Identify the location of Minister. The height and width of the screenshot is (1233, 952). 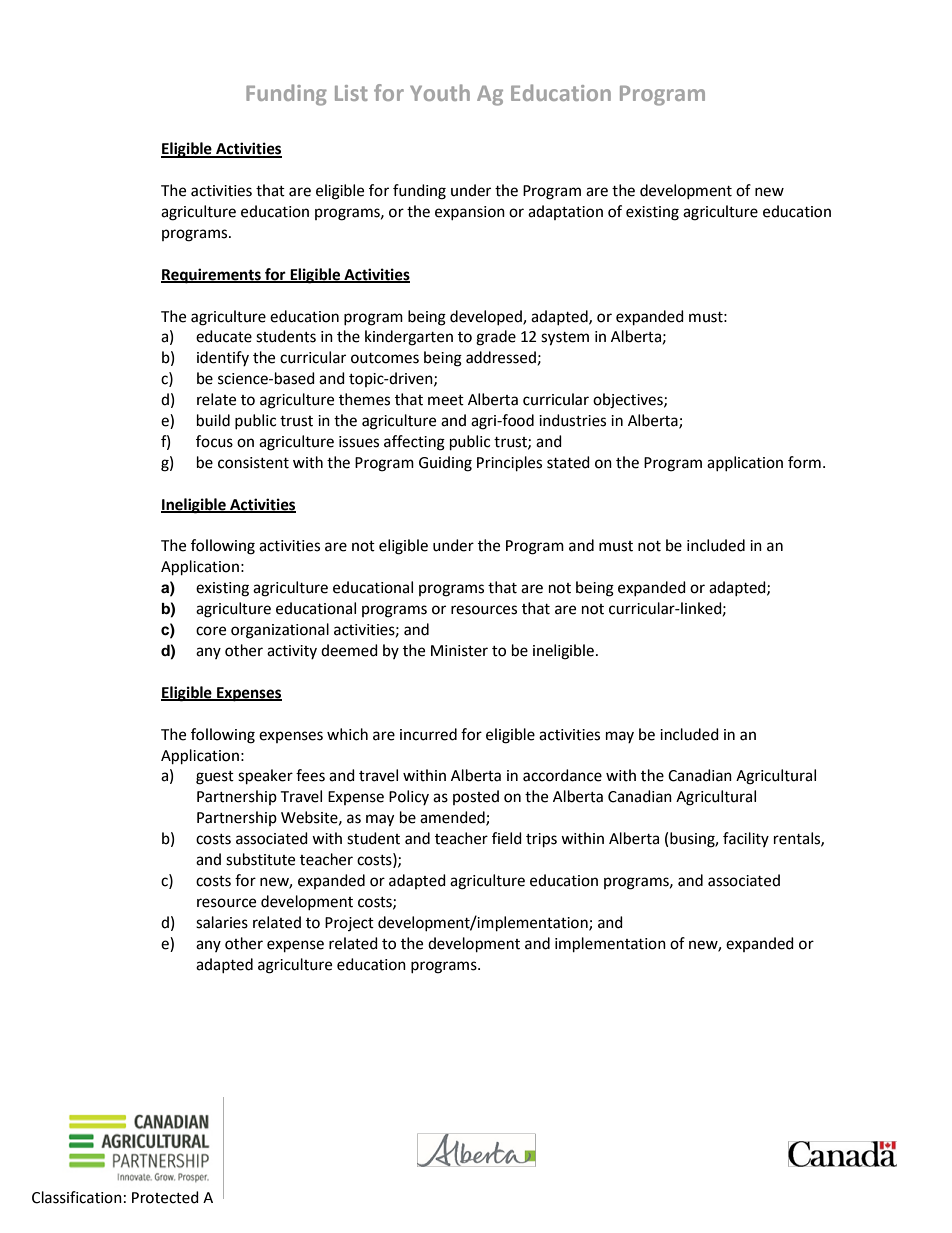
(459, 651).
